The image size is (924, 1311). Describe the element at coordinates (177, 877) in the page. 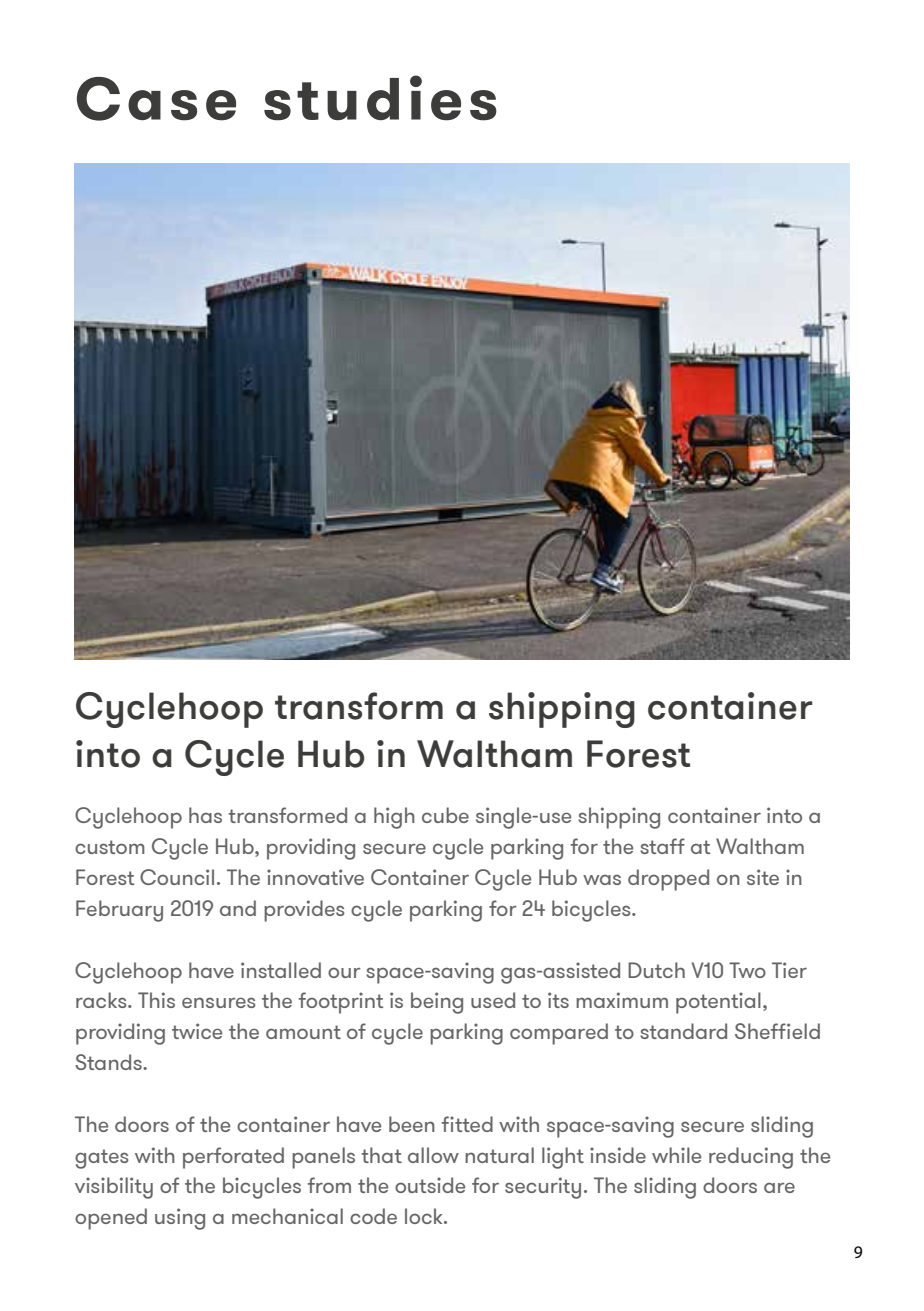

I see `Council` at that location.
